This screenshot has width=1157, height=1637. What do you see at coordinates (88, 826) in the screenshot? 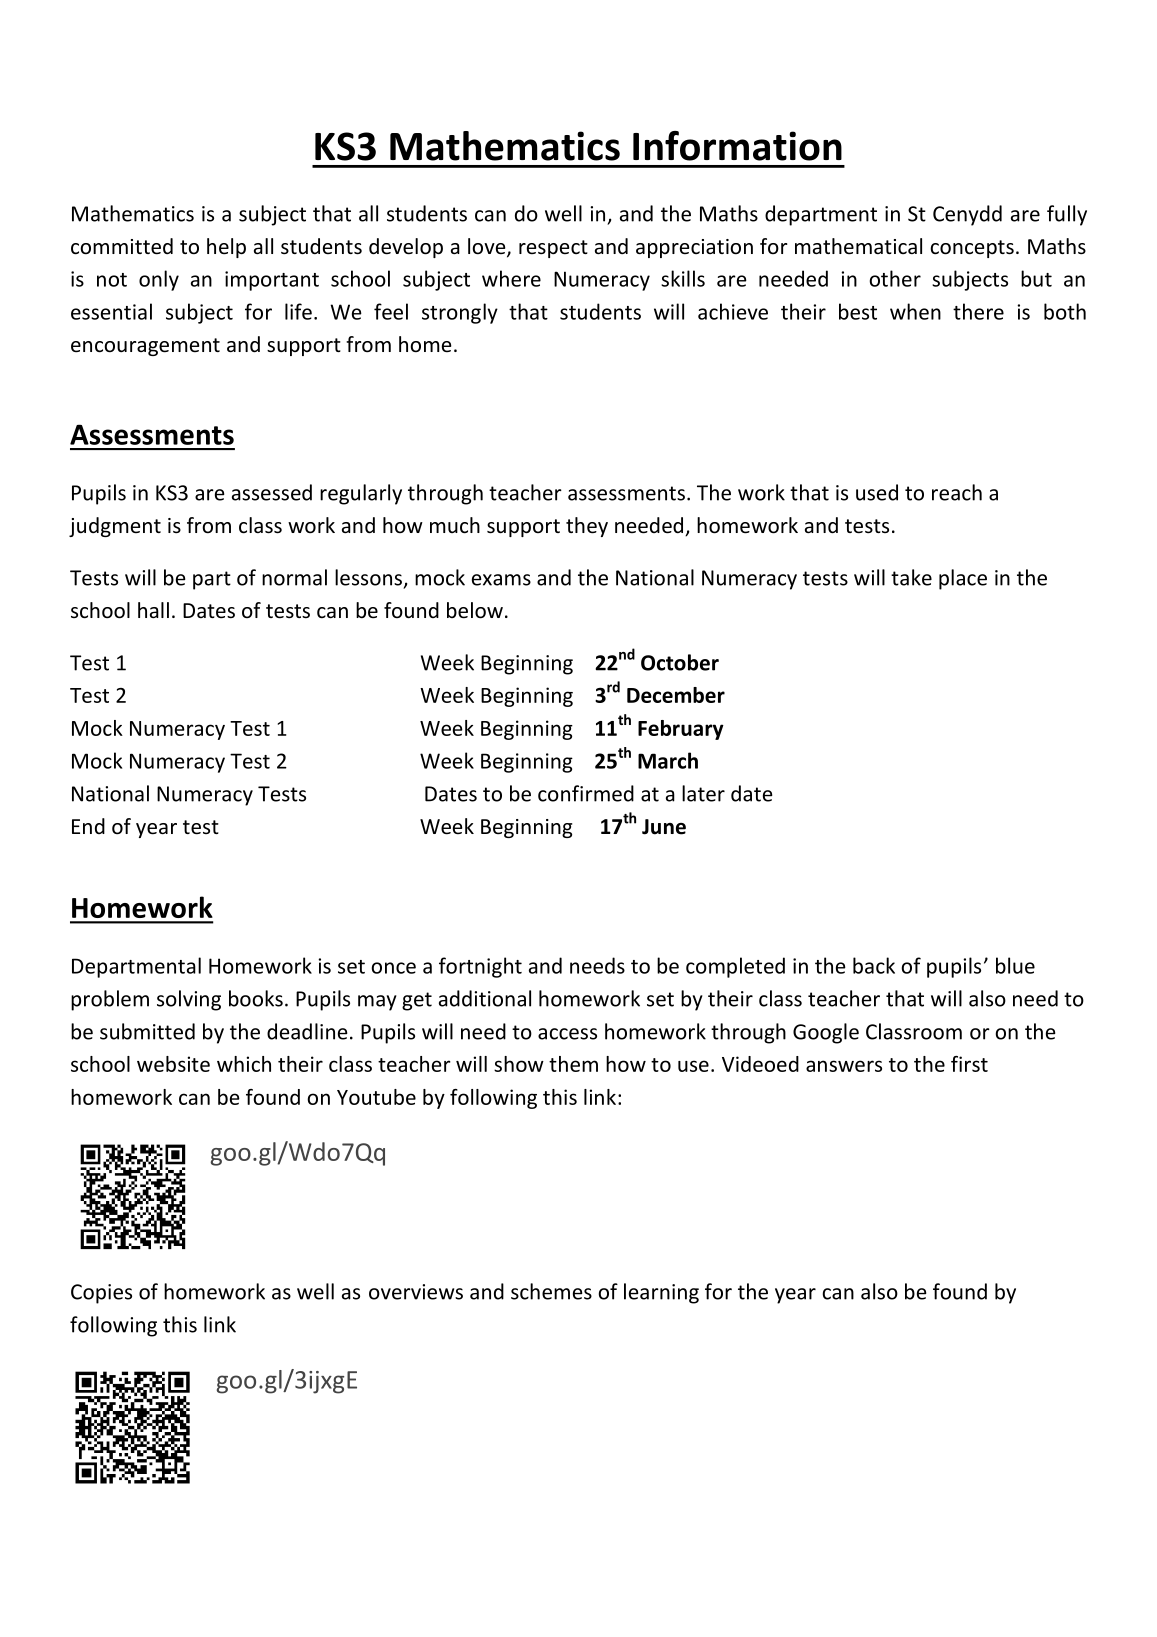
I see `End` at bounding box center [88, 826].
